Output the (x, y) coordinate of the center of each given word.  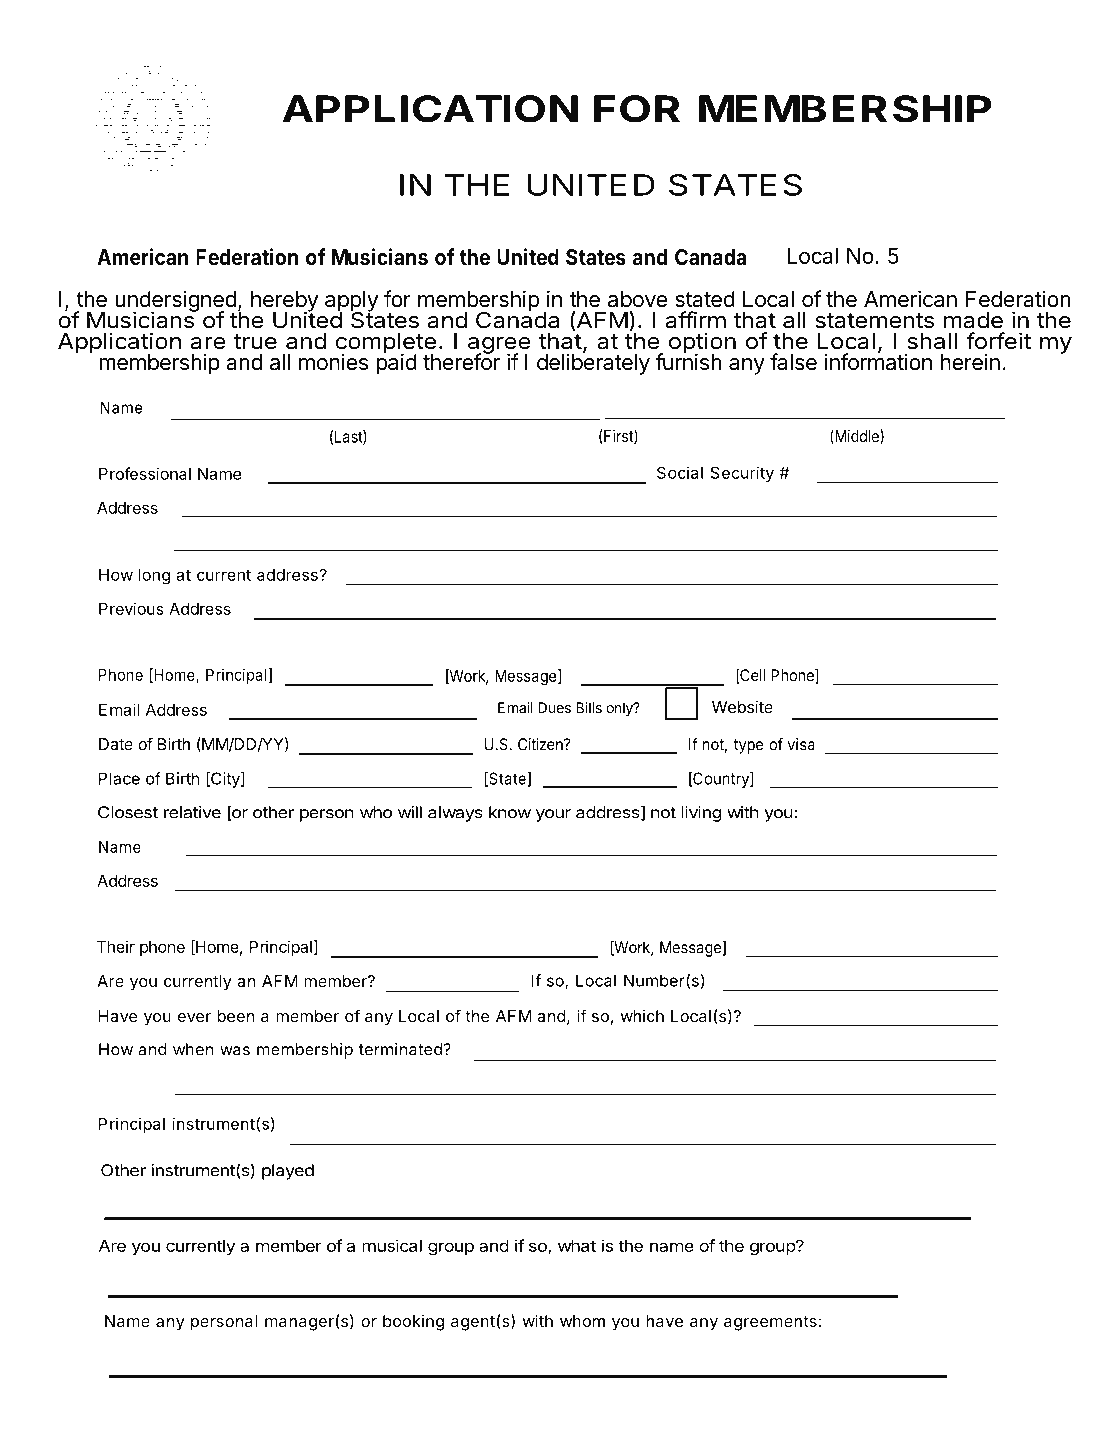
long (154, 577)
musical (392, 1245)
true (255, 342)
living (701, 814)
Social (680, 472)
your (553, 815)
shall (932, 341)
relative (192, 812)
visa (801, 744)
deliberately (593, 363)
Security (742, 474)
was (235, 1051)
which (642, 1016)
